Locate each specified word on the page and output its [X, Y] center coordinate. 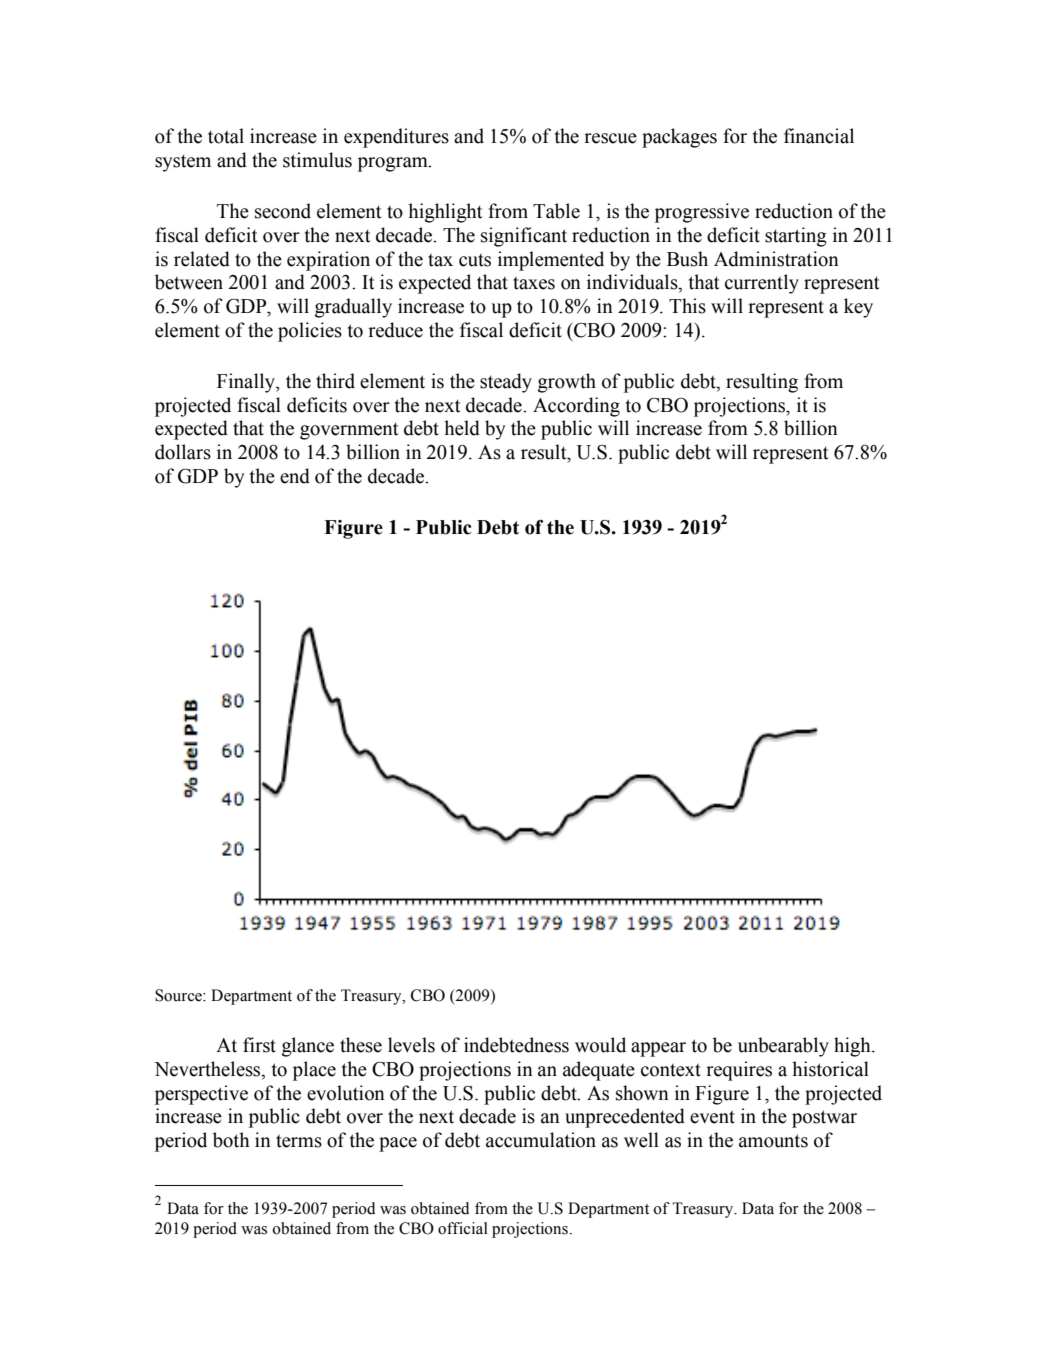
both [231, 1140]
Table [556, 211]
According [576, 407]
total [226, 136]
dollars [183, 452]
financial [819, 136]
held [462, 428]
